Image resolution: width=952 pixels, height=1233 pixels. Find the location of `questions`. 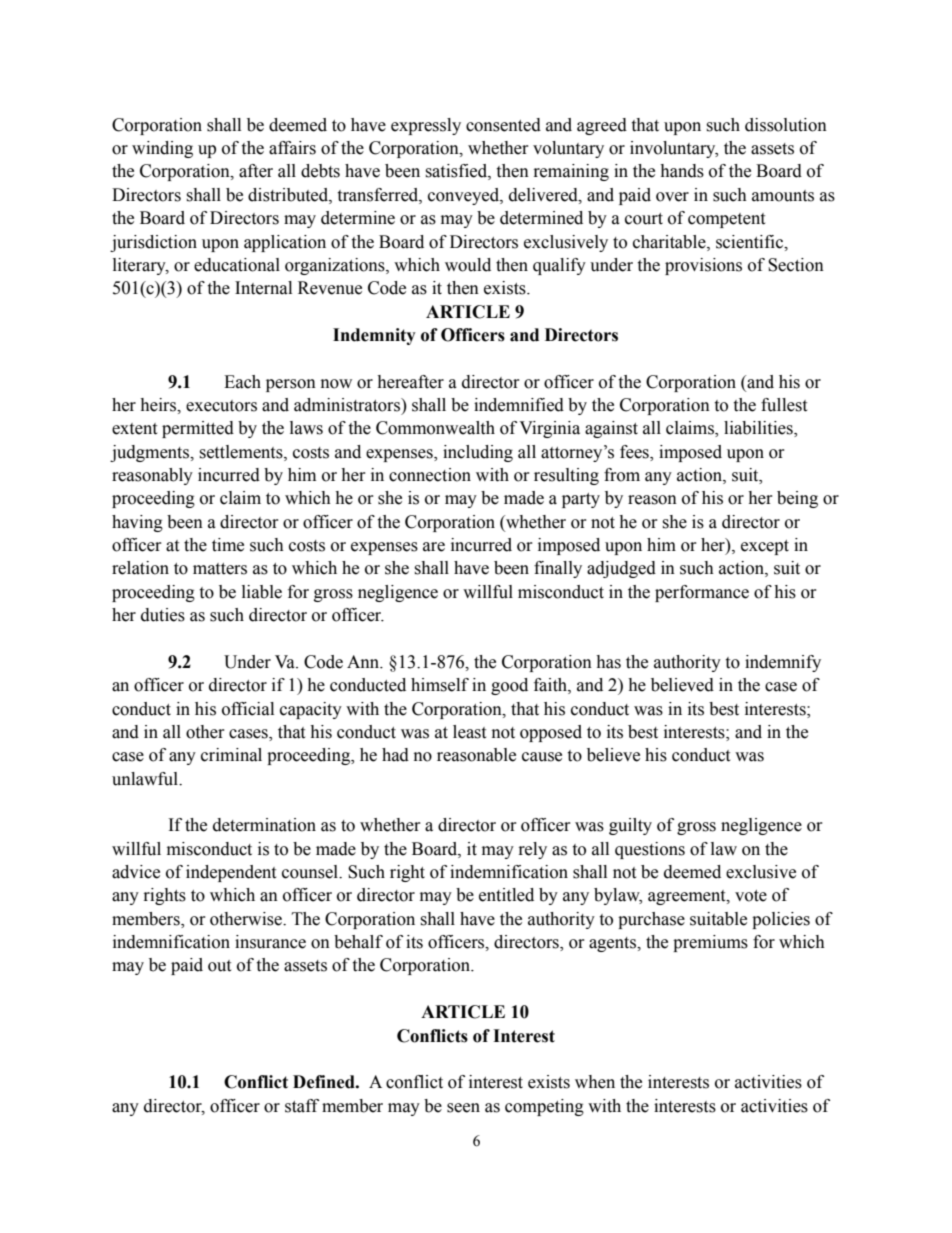

questions is located at coordinates (650, 850).
